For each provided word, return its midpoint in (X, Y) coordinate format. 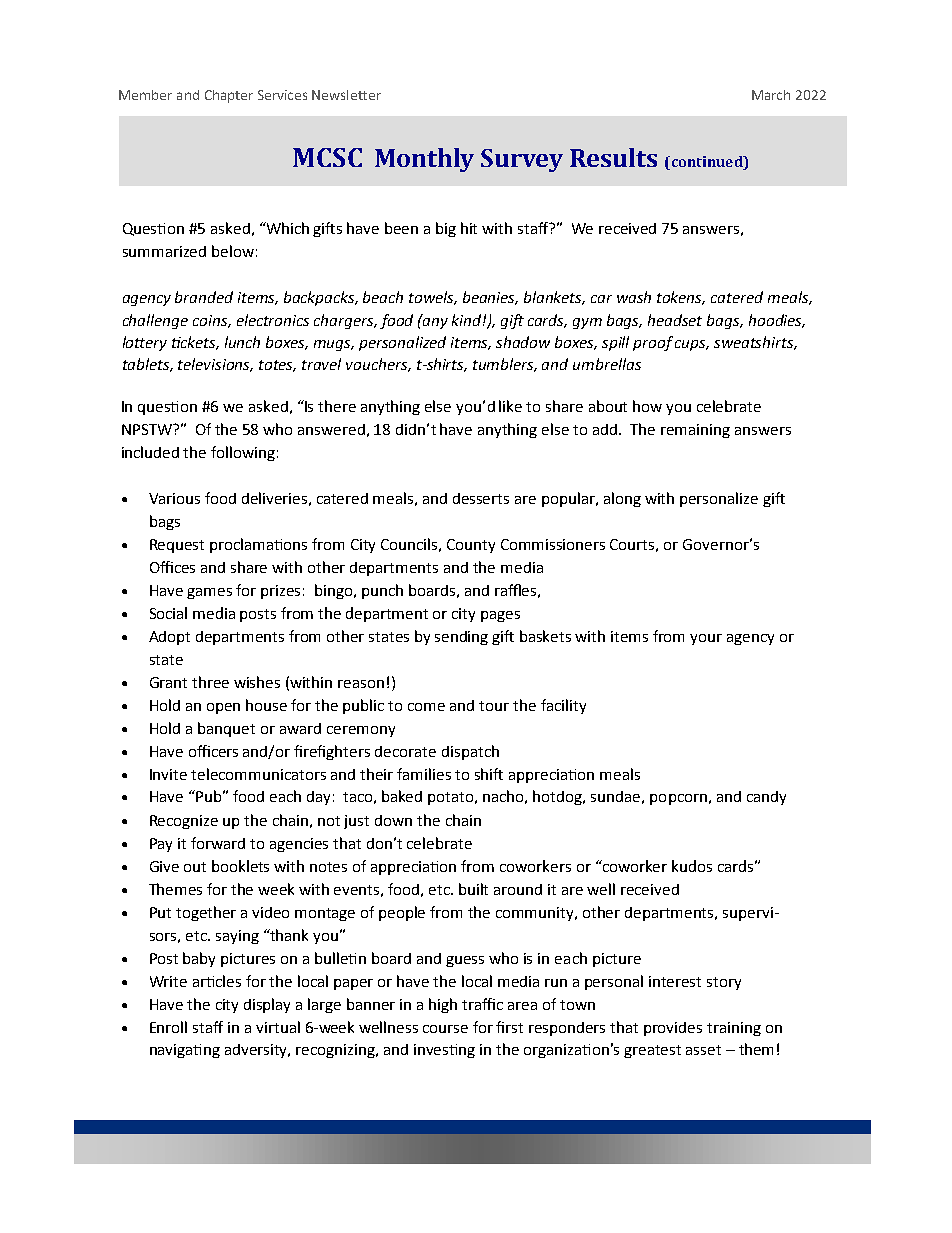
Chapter (229, 96)
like (510, 406)
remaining (695, 431)
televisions (215, 365)
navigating (185, 1051)
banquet (226, 729)
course (445, 1029)
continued (707, 163)
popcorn (678, 799)
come (426, 707)
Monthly (424, 160)
